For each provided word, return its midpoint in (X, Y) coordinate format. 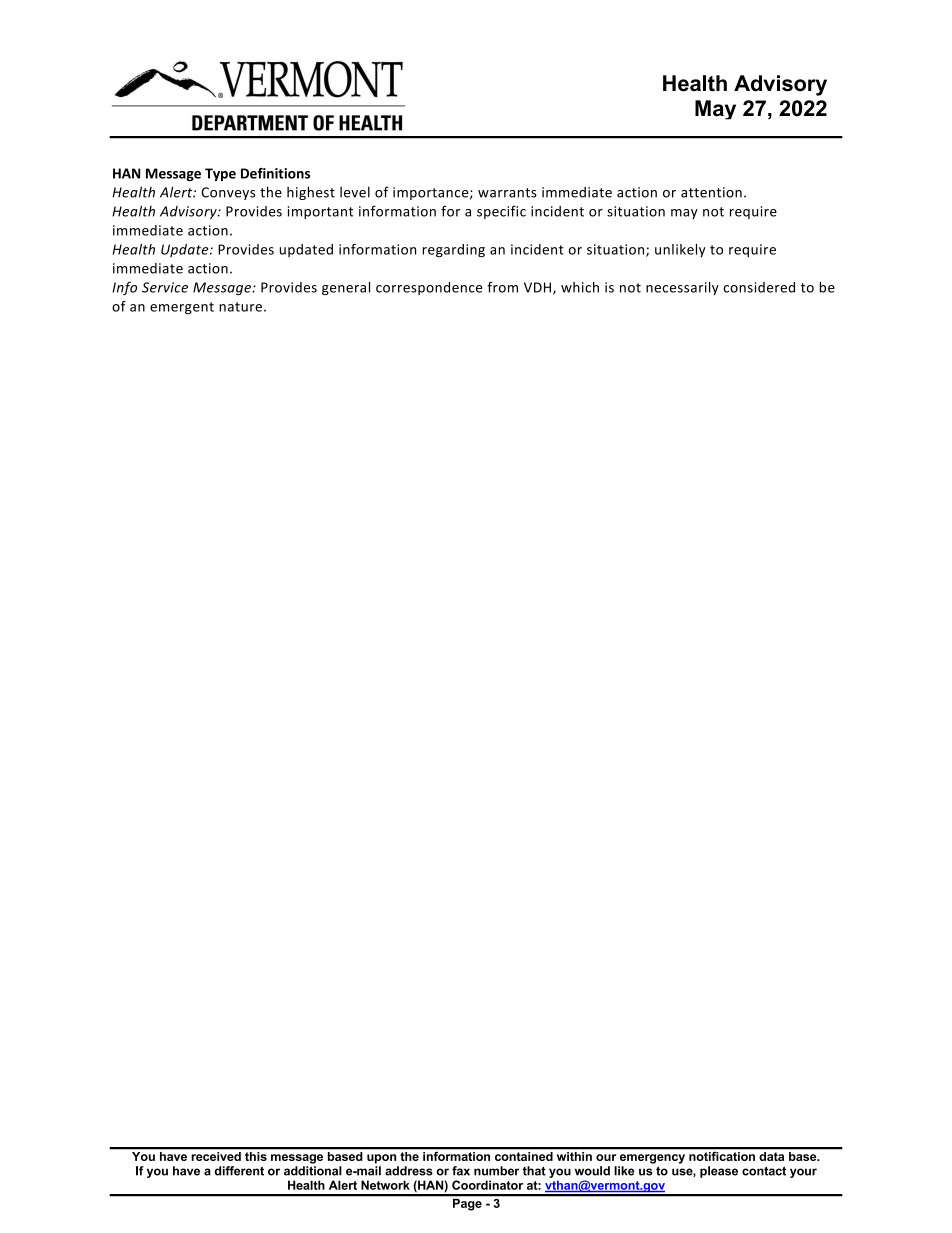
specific (501, 212)
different (239, 1171)
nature (240, 307)
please (719, 1172)
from (502, 287)
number (496, 1171)
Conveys (228, 193)
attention (711, 192)
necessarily (682, 288)
